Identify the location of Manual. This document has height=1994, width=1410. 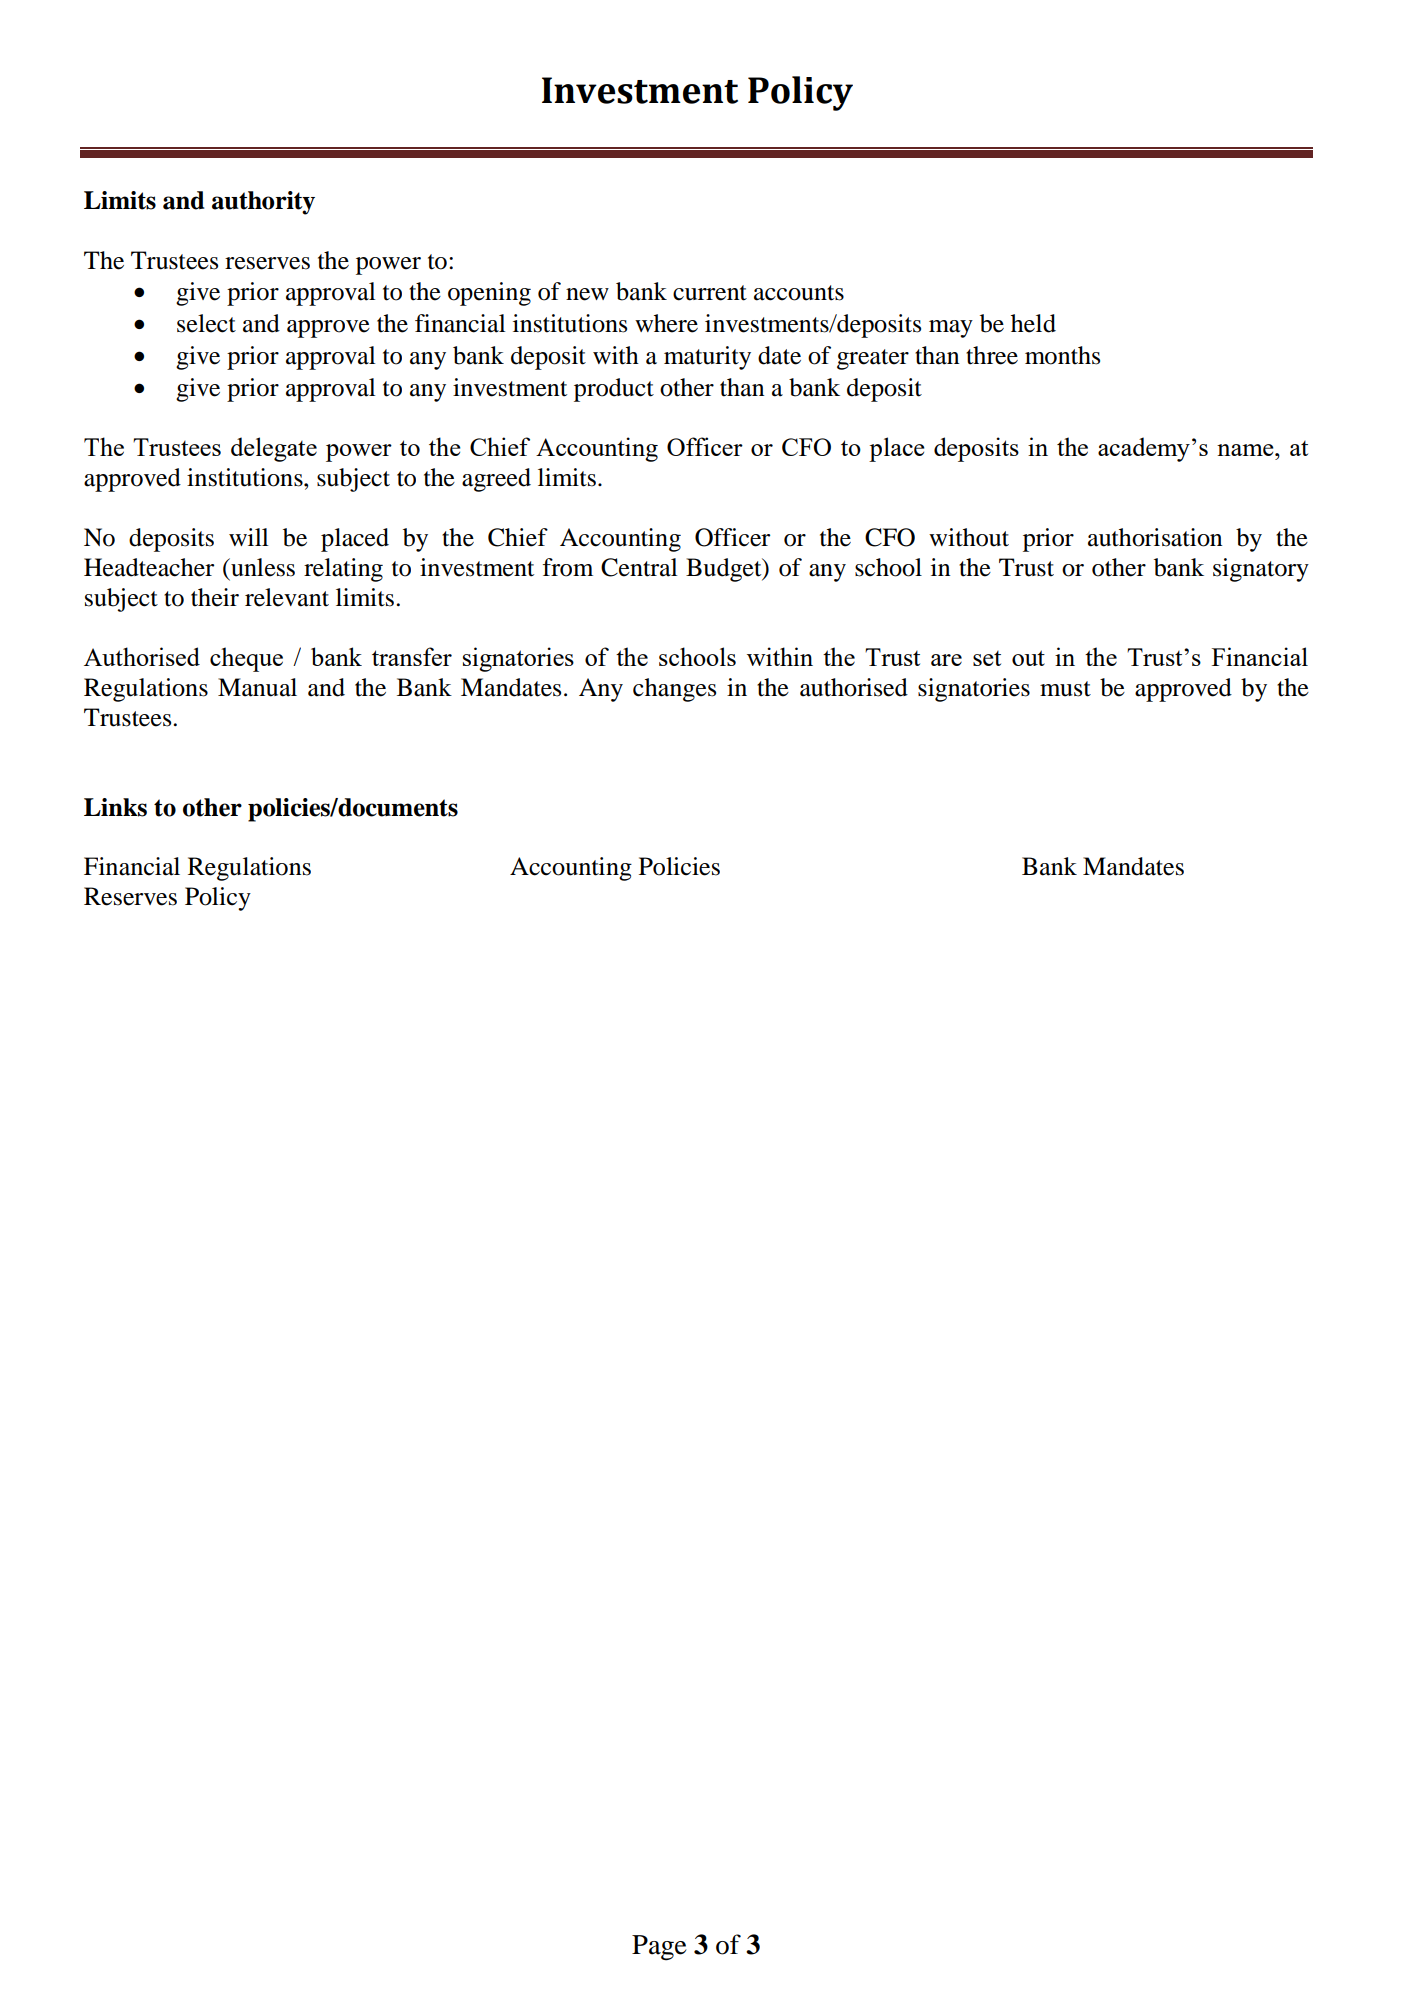
(257, 687).
